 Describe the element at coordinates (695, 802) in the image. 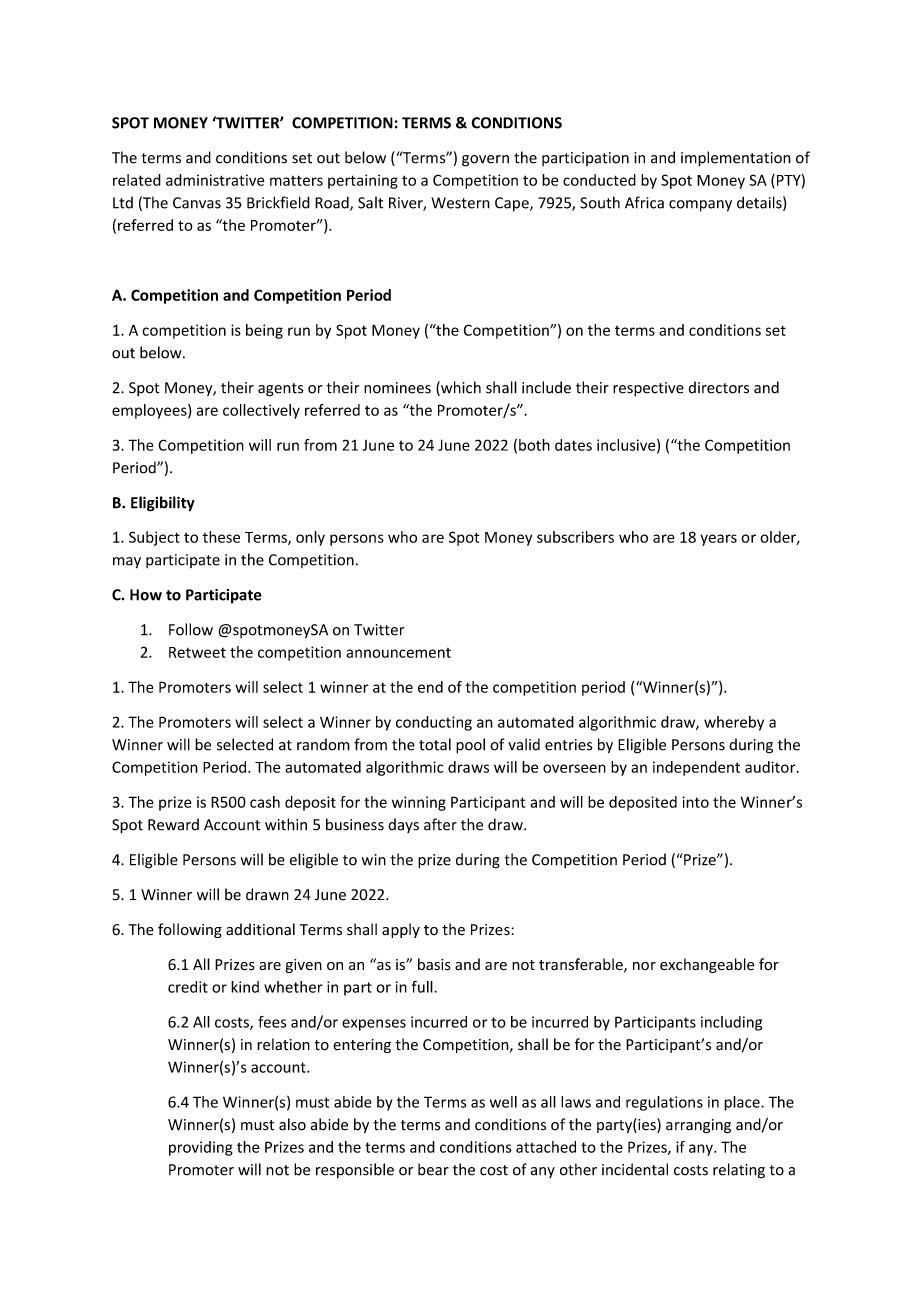

I see `into` at that location.
